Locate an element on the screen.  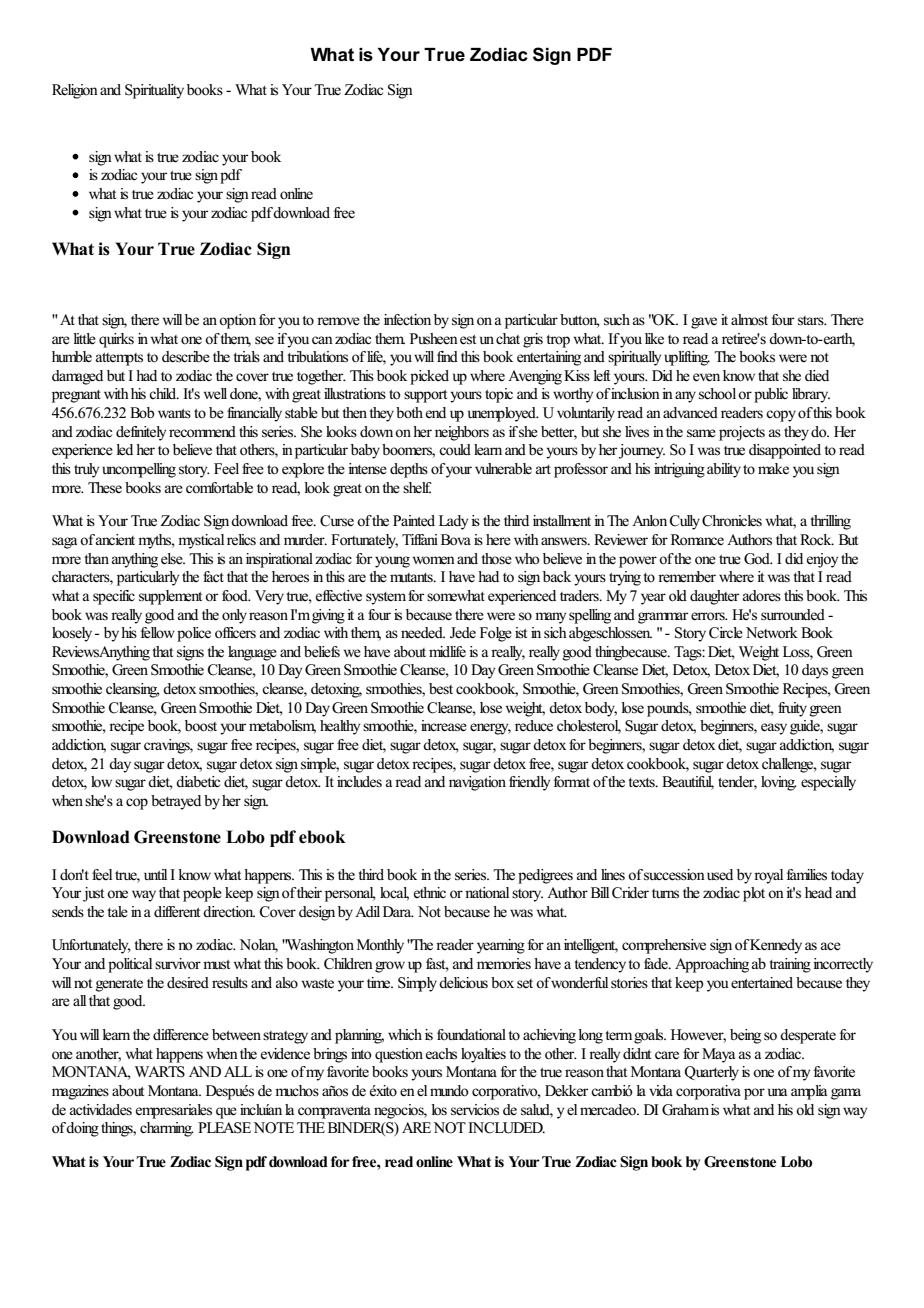
needed is located at coordinates (423, 633).
